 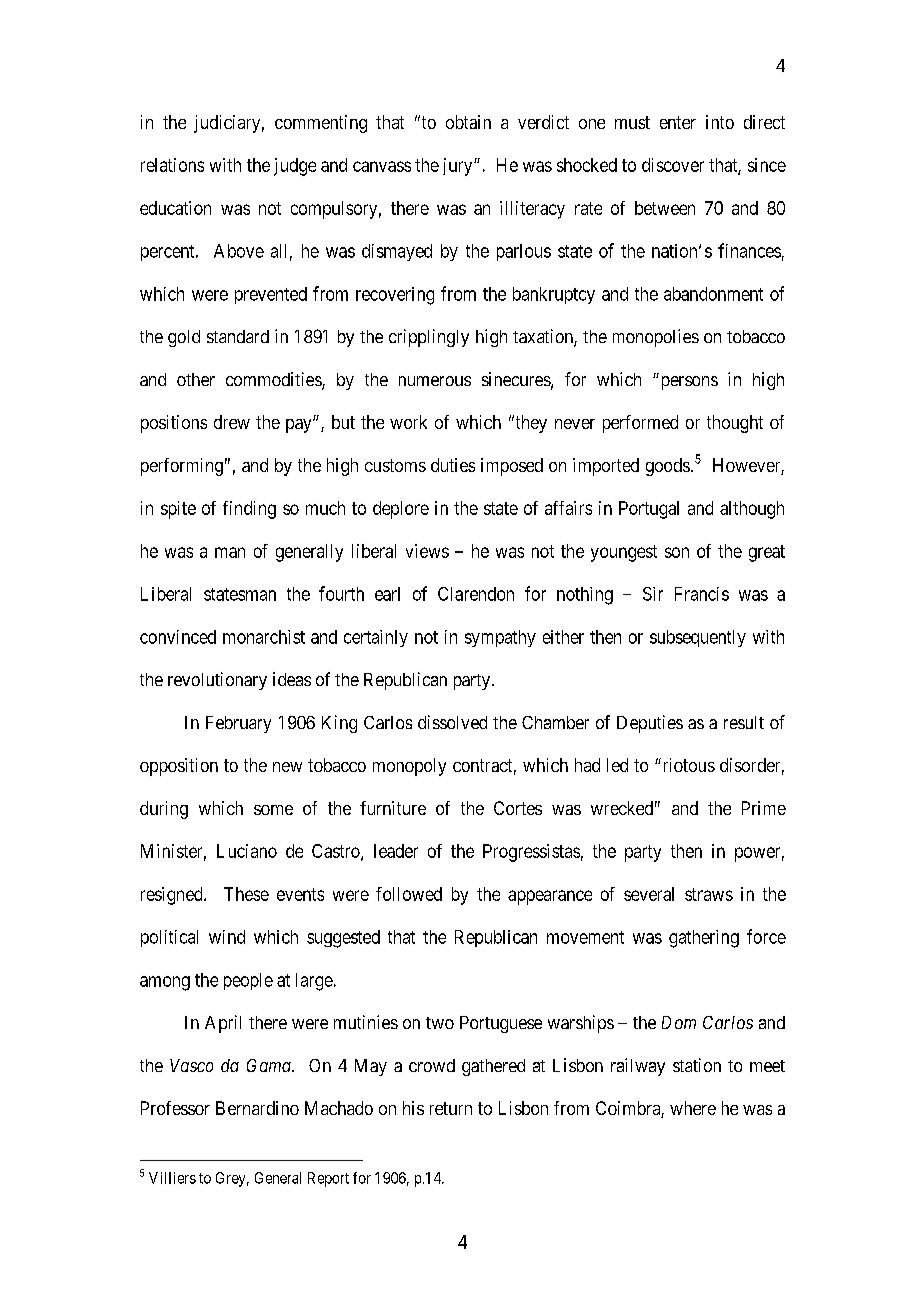 What do you see at coordinates (249, 510) in the screenshot?
I see `finding` at bounding box center [249, 510].
